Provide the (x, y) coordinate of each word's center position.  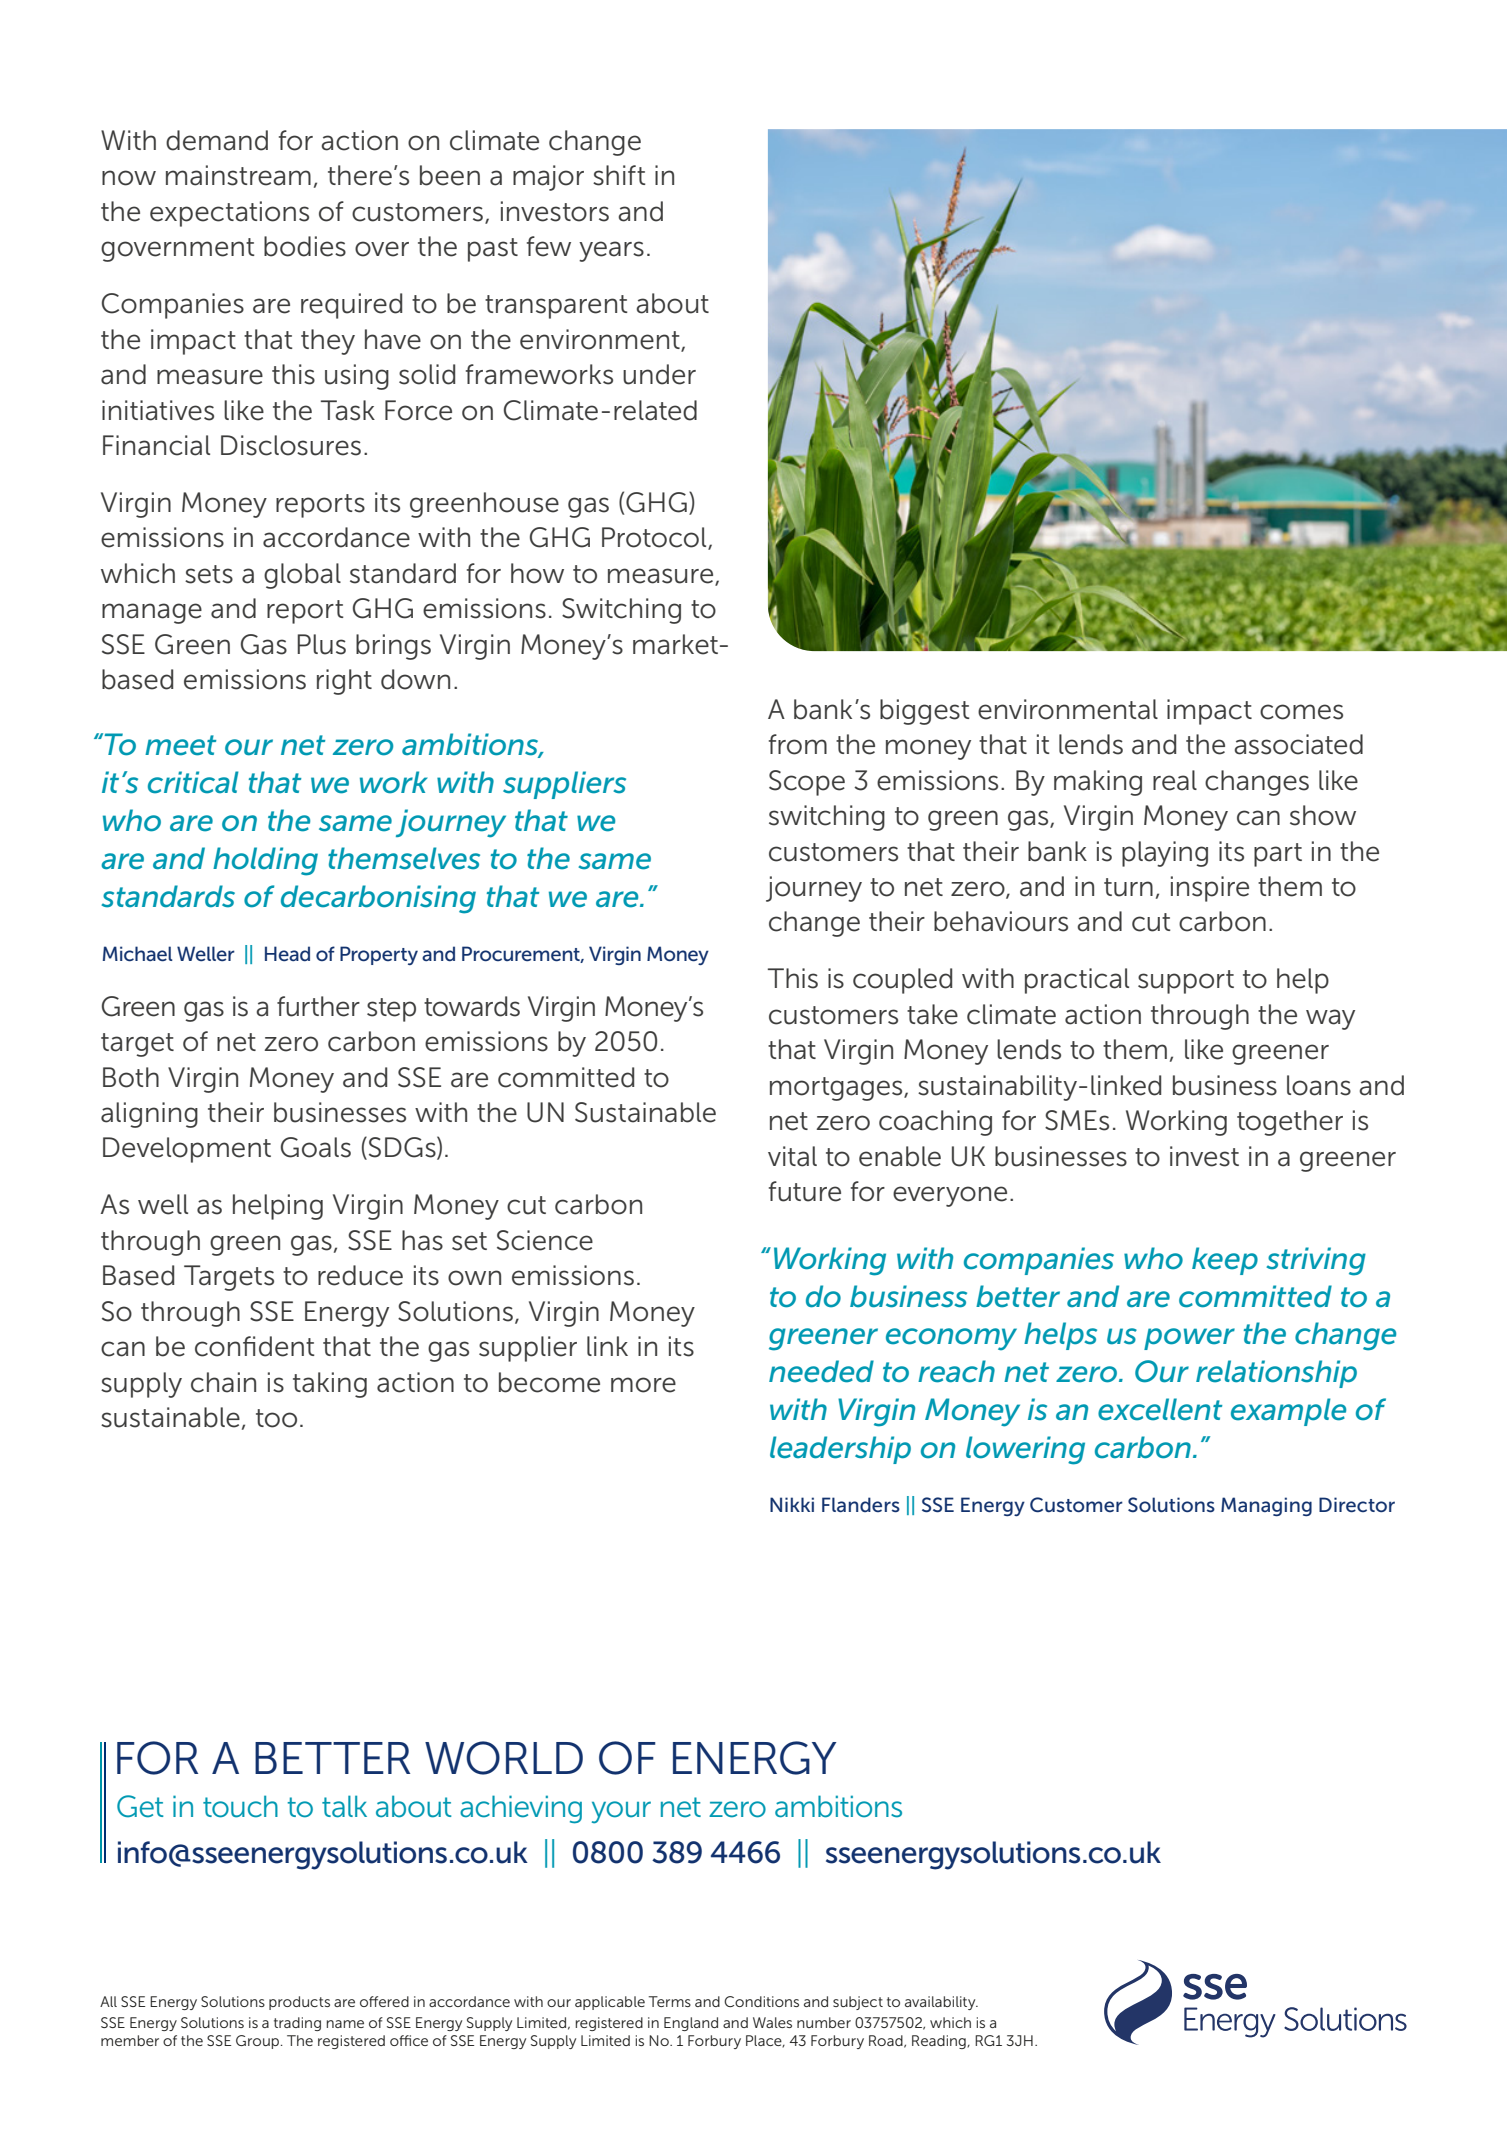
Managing (1266, 1506)
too (276, 1418)
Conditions (761, 2001)
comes (1301, 712)
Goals (316, 1147)
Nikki (792, 1504)
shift (619, 175)
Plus (321, 644)
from (798, 744)
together (1290, 1123)
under (659, 374)
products (299, 2003)
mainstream (238, 175)
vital (792, 1156)
